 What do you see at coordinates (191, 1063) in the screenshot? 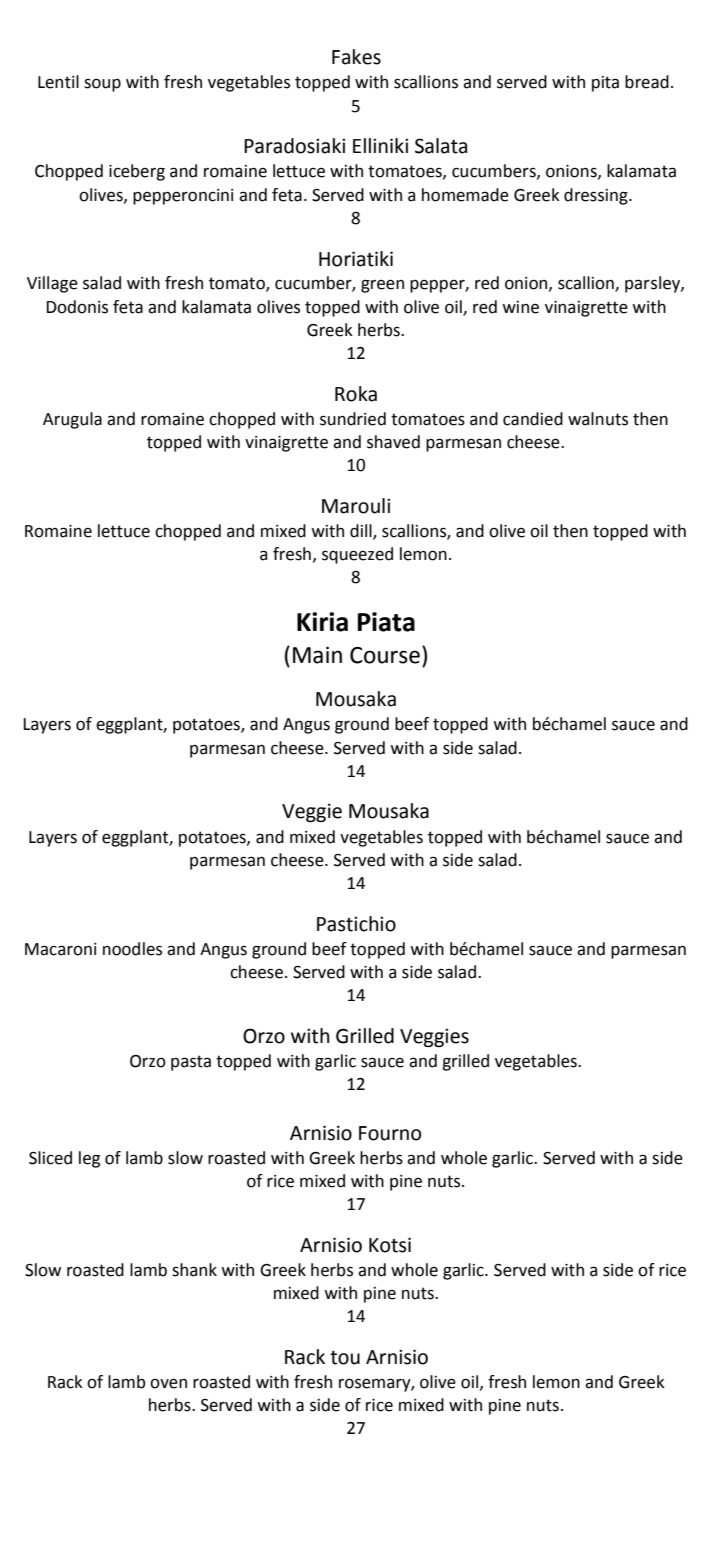
I see `pasta` at bounding box center [191, 1063].
